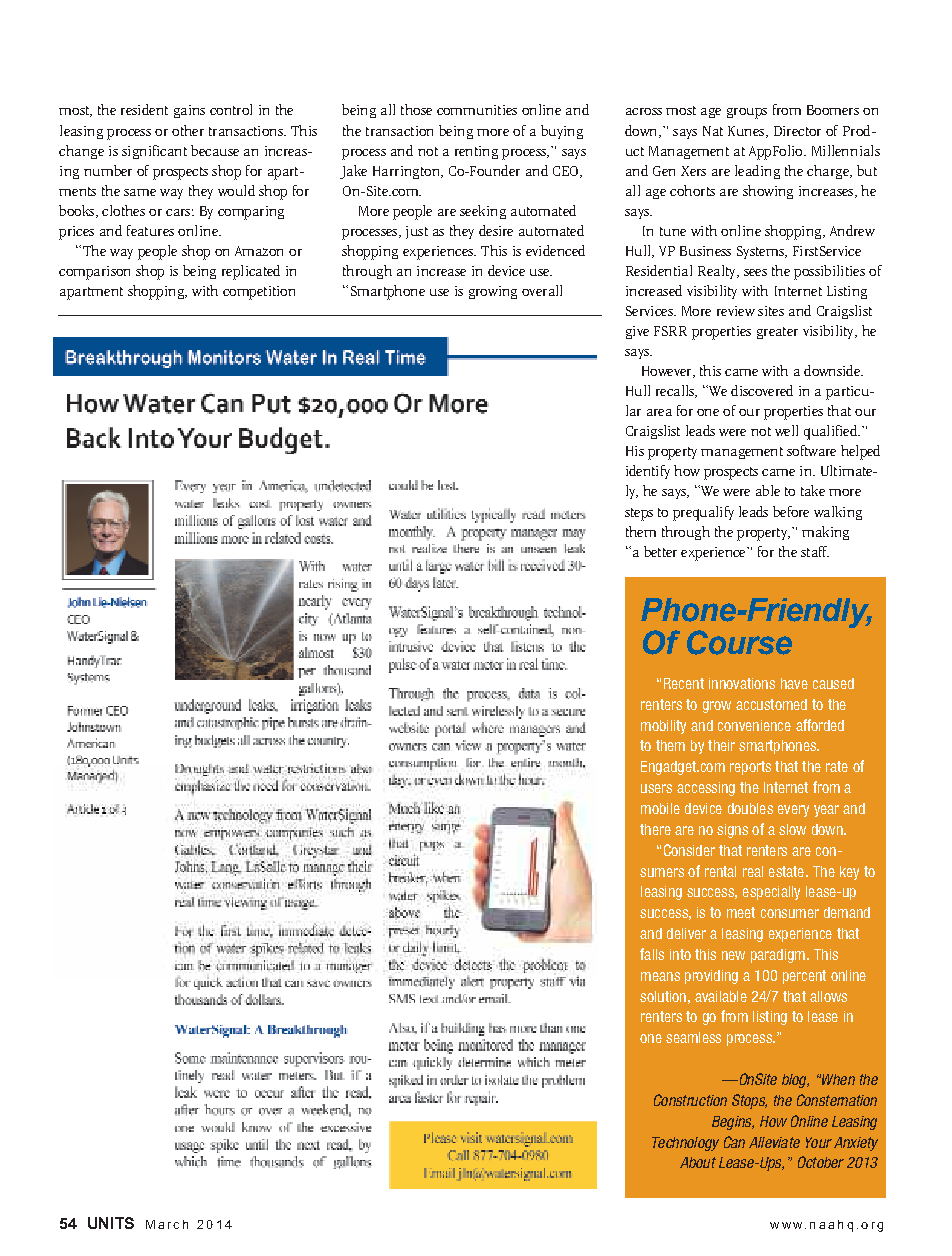 The image size is (952, 1256). I want to click on Units, so click(111, 1223).
